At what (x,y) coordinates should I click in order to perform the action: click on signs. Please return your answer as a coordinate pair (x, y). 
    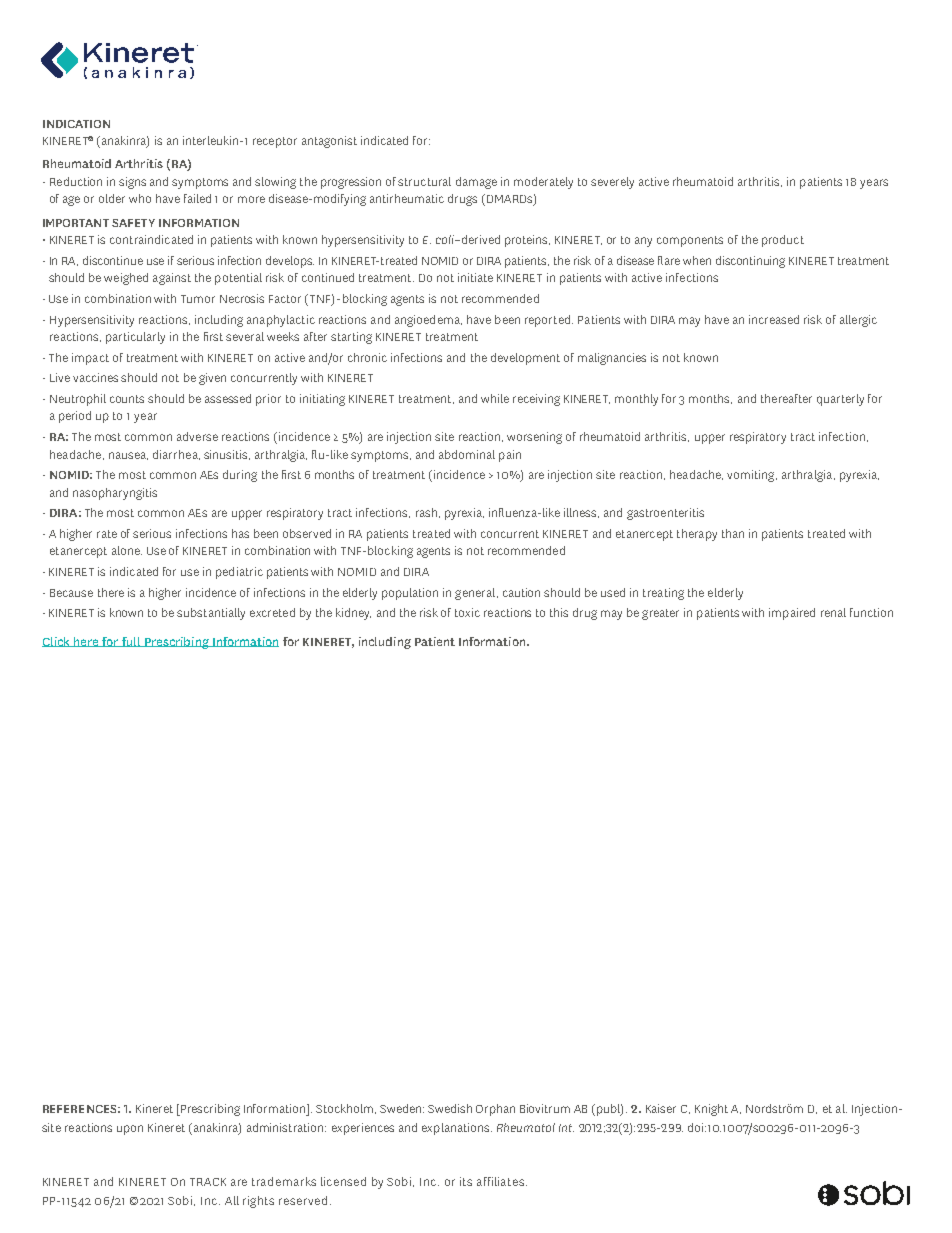
    Looking at the image, I should click on (132, 183).
